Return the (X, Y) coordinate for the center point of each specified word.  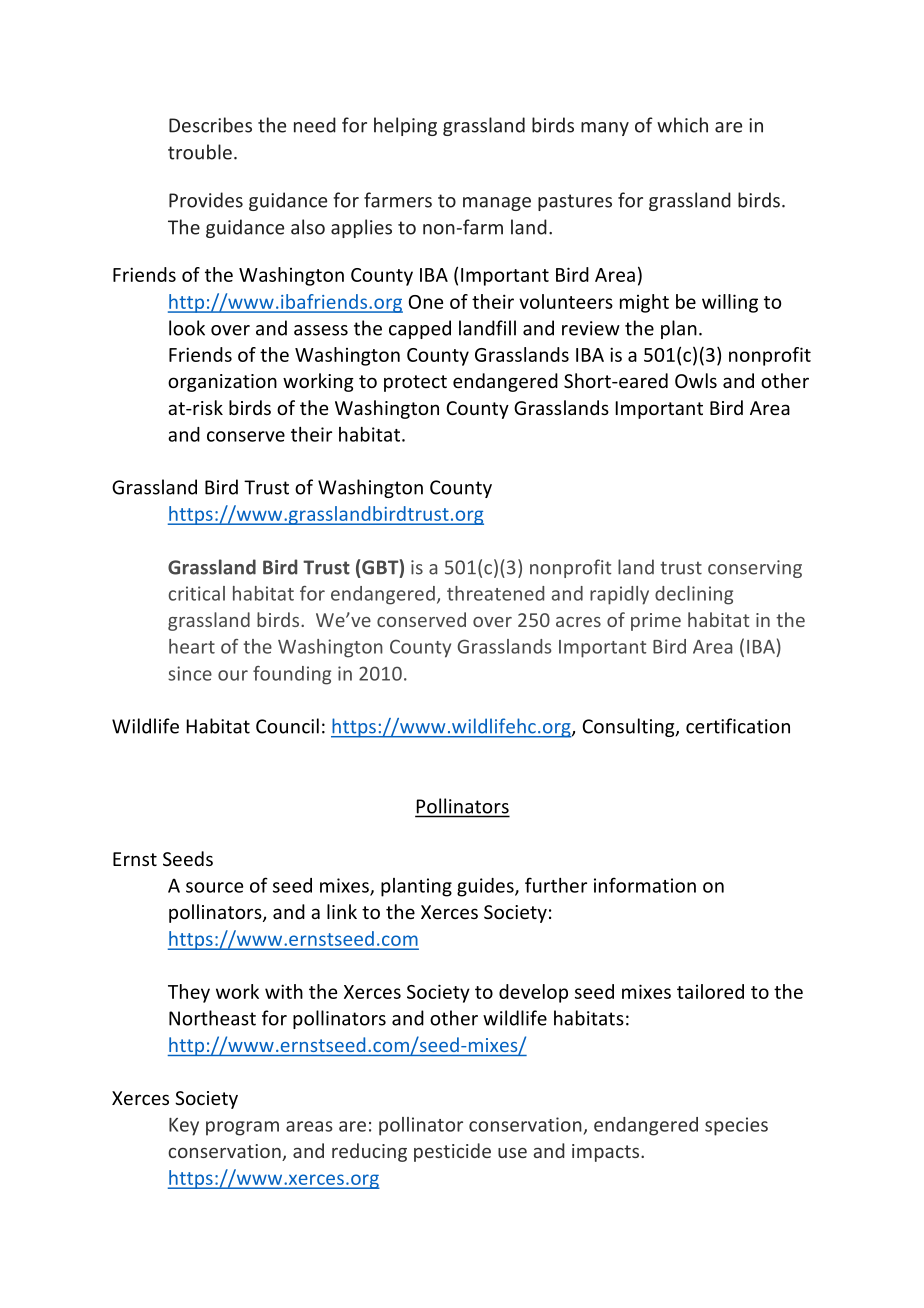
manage (497, 204)
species (736, 1126)
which (682, 125)
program (242, 1128)
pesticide (452, 1152)
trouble (200, 152)
